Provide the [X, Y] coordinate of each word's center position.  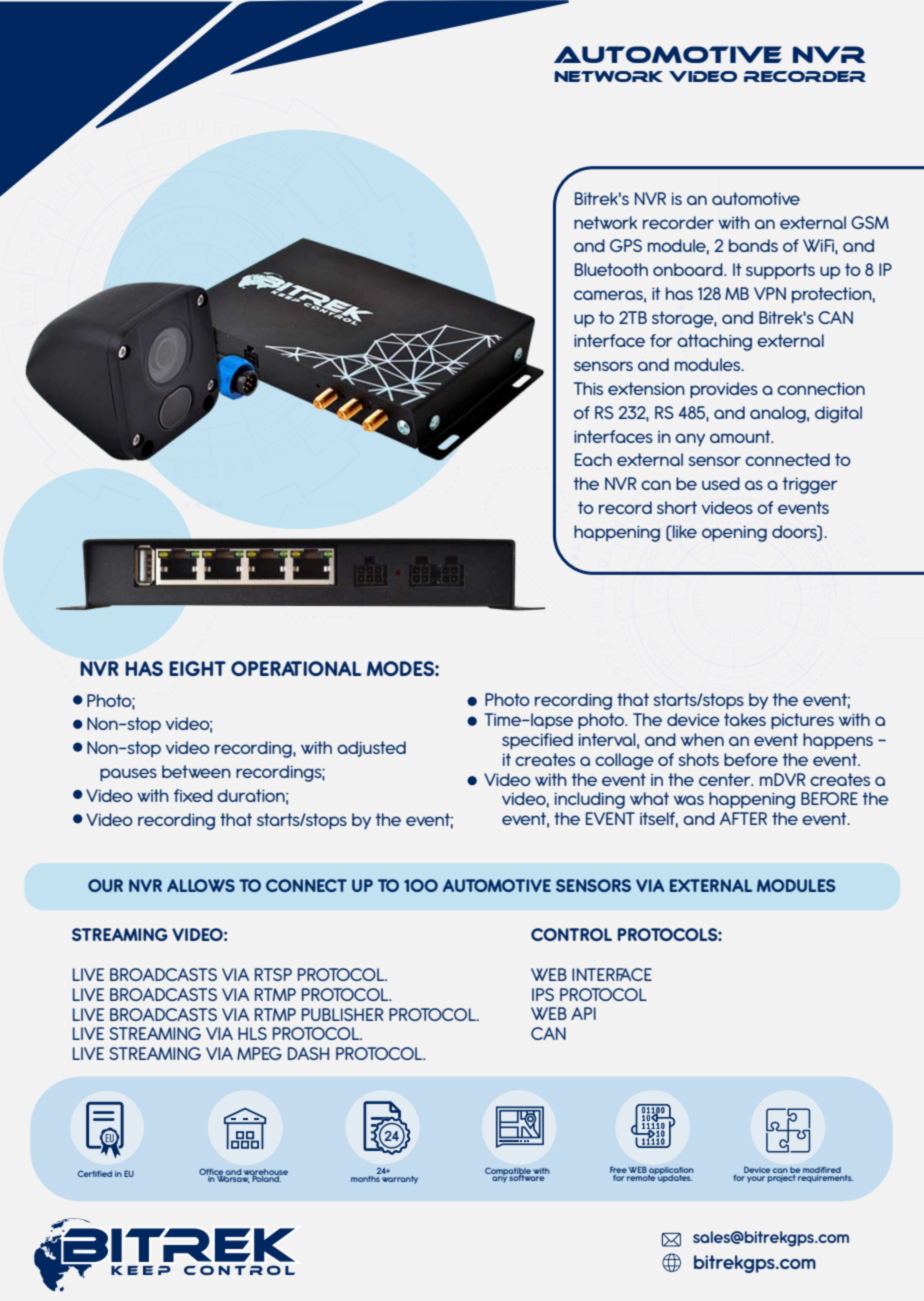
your [756, 1179]
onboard [689, 269]
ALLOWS [201, 885]
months [366, 1177]
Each [593, 459]
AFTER [743, 818]
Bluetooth [611, 269]
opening [734, 533]
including [590, 800]
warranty [399, 1178]
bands [753, 245]
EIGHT [197, 668]
